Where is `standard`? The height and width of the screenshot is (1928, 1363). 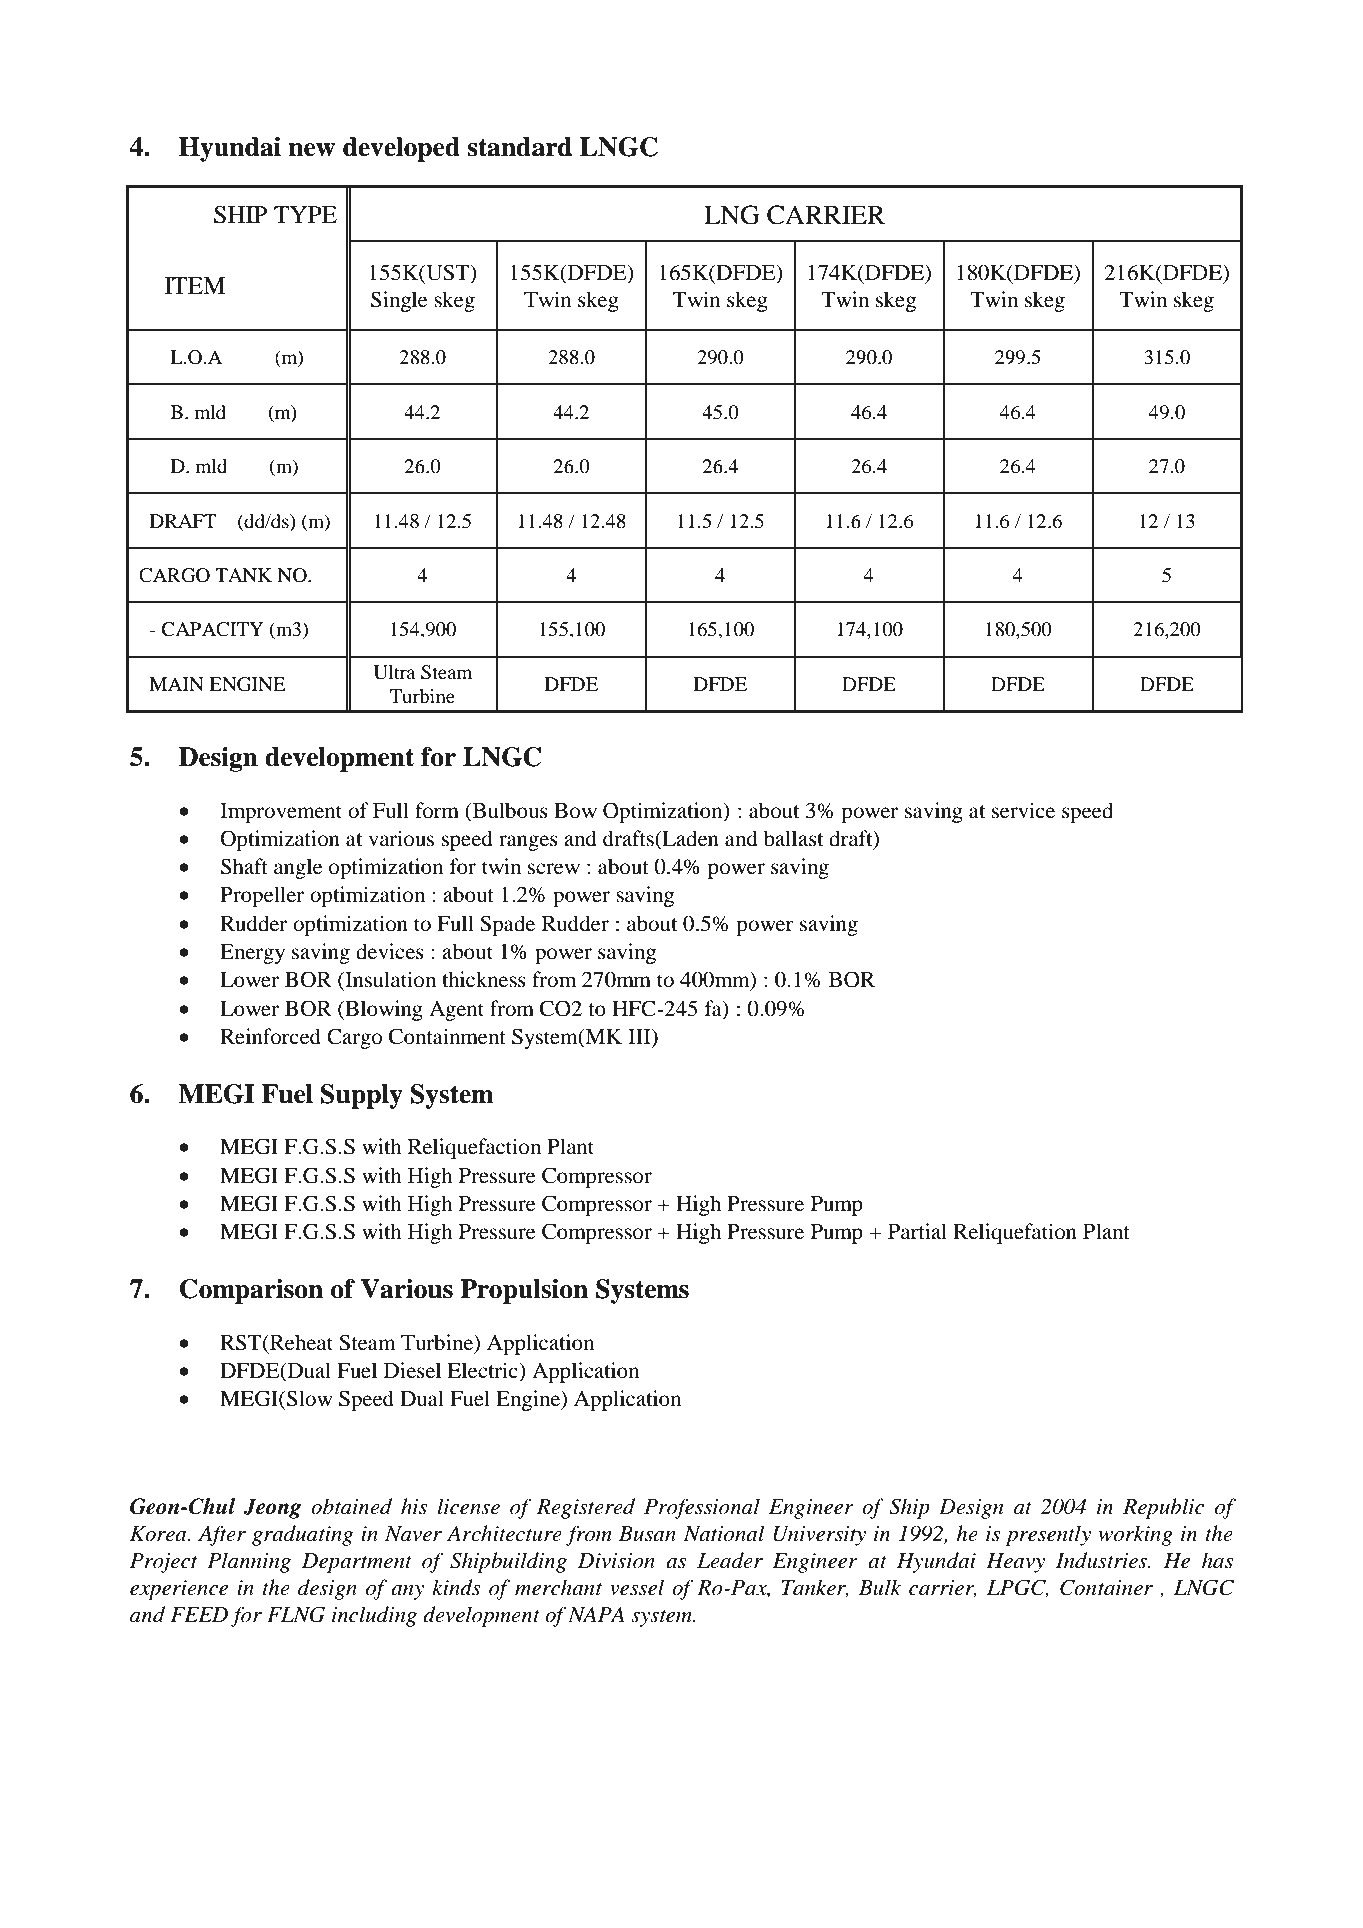 standard is located at coordinates (520, 147).
